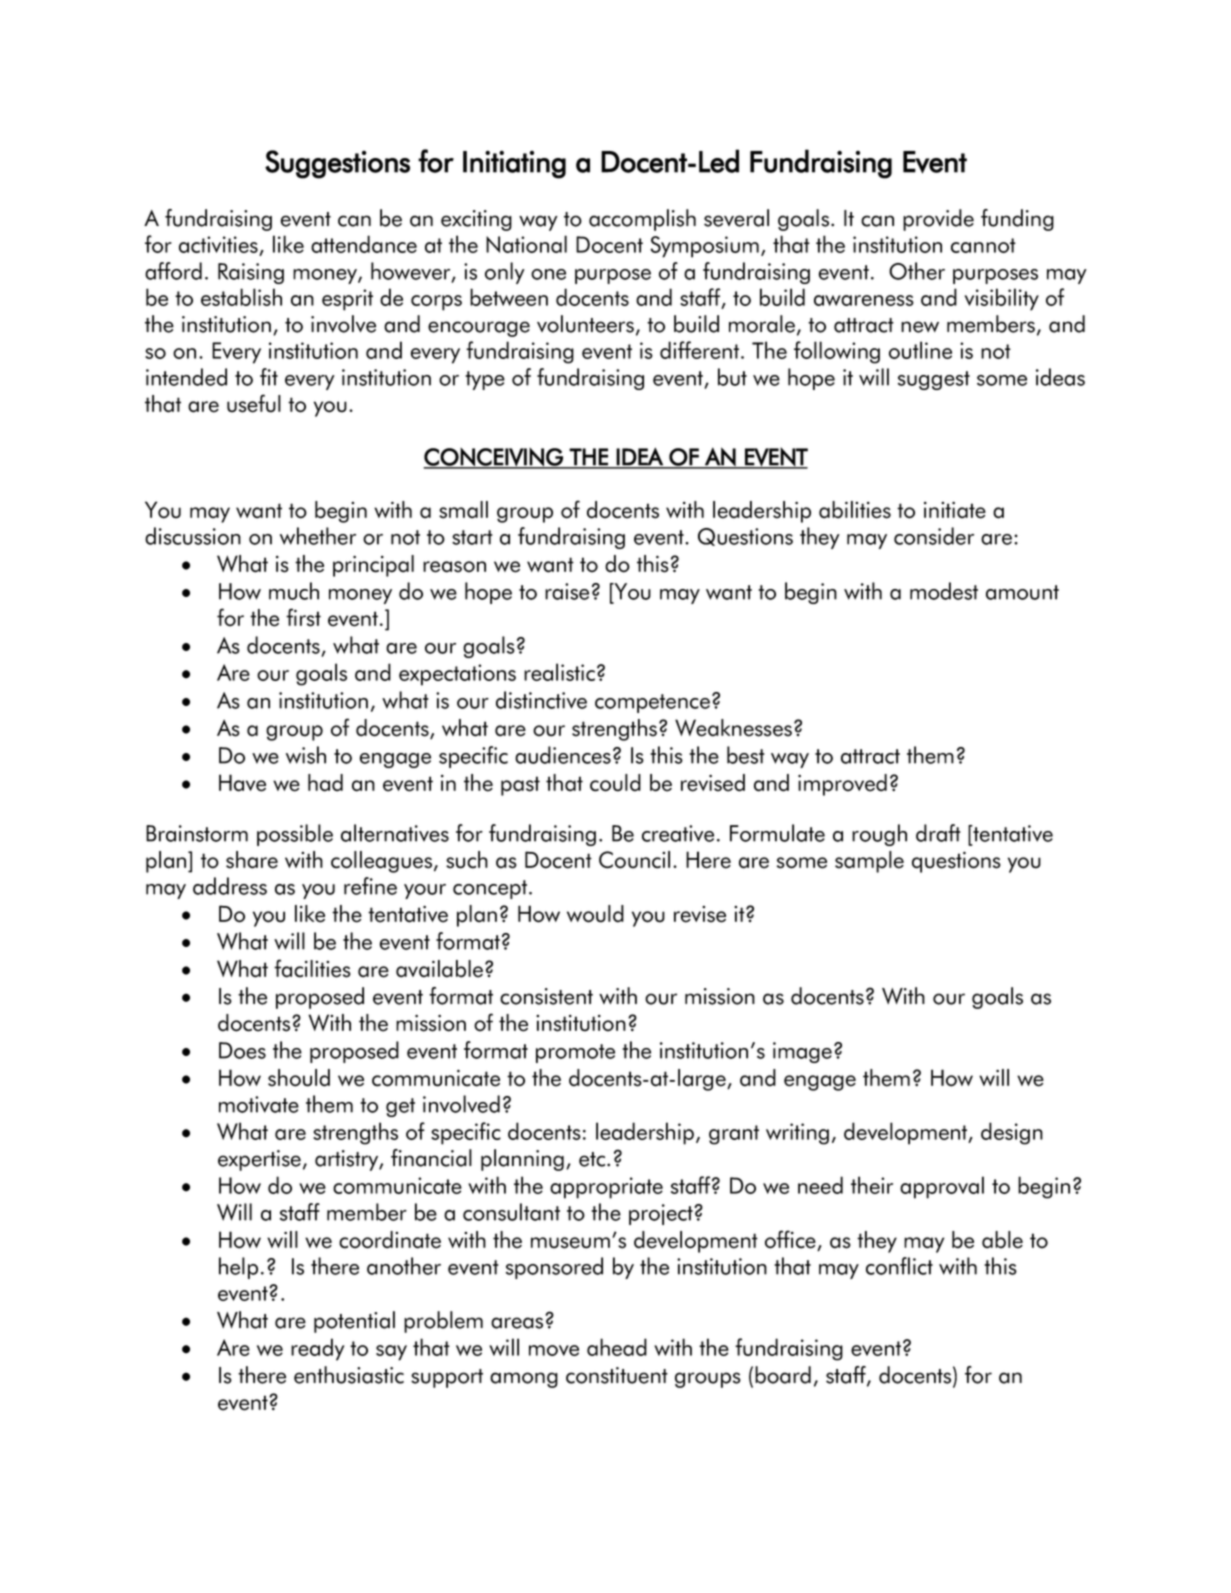 This screenshot has height=1593, width=1231. Describe the element at coordinates (318, 1349) in the screenshot. I see `ready` at that location.
